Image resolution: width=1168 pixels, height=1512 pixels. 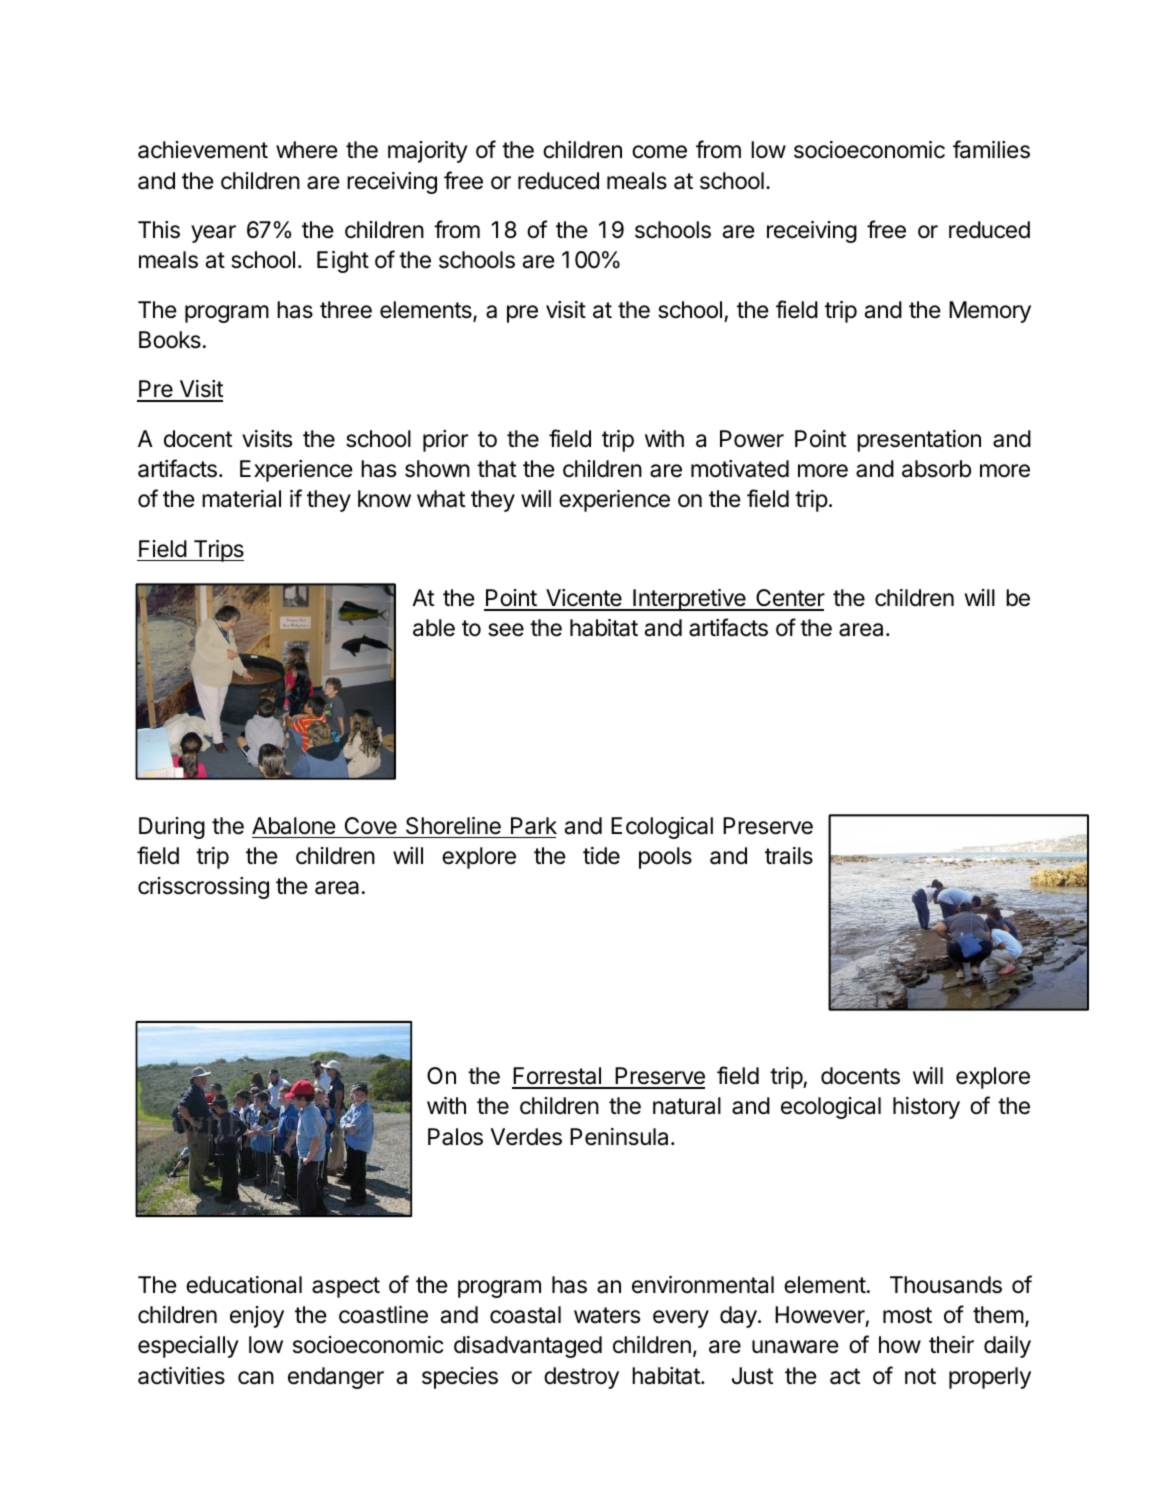 I want to click on that, so click(x=496, y=469).
